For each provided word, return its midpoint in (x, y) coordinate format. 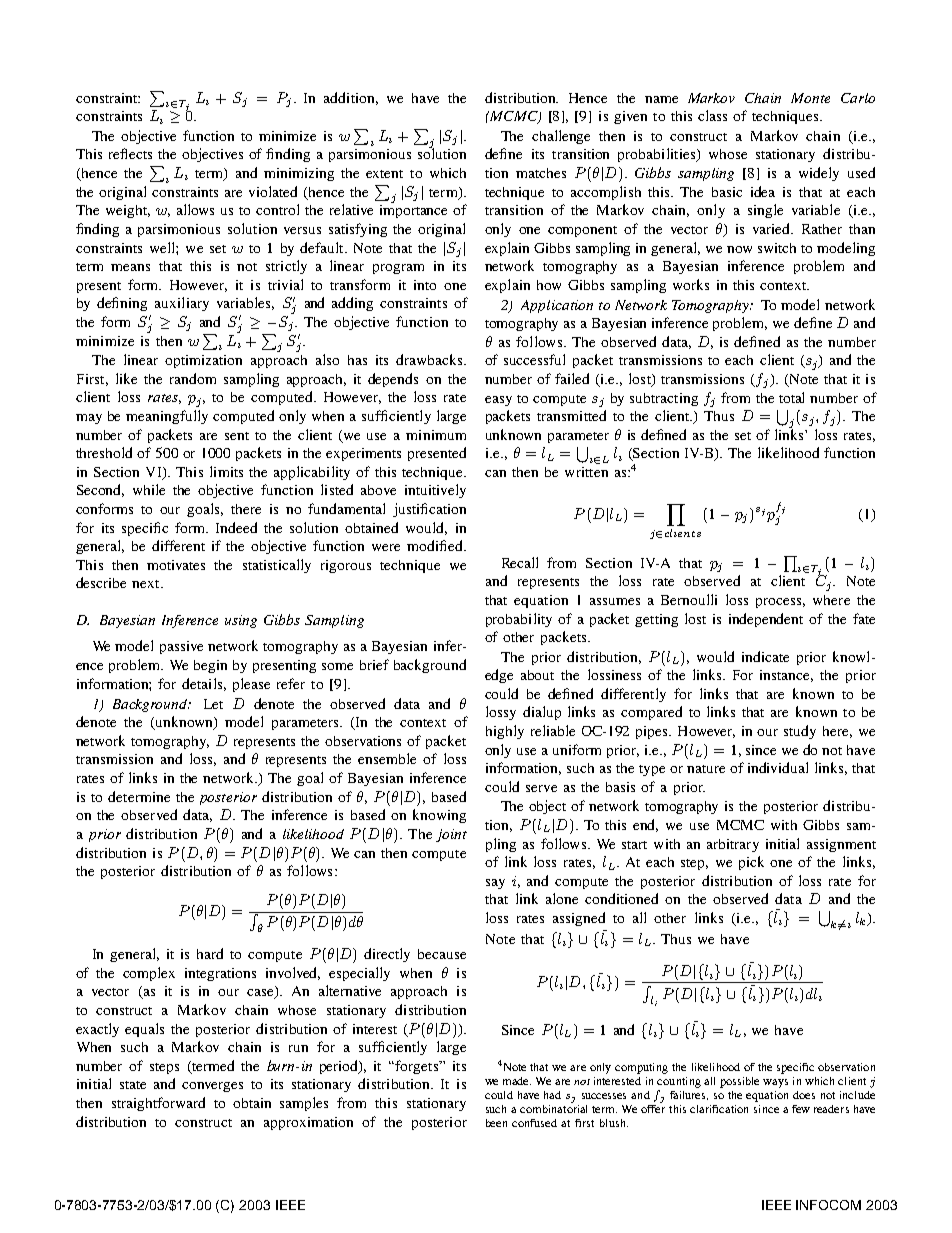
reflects (130, 153)
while (149, 489)
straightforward (158, 1104)
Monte (810, 98)
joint (451, 835)
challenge (561, 137)
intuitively (435, 491)
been (496, 1123)
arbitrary (733, 845)
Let (213, 704)
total (791, 397)
